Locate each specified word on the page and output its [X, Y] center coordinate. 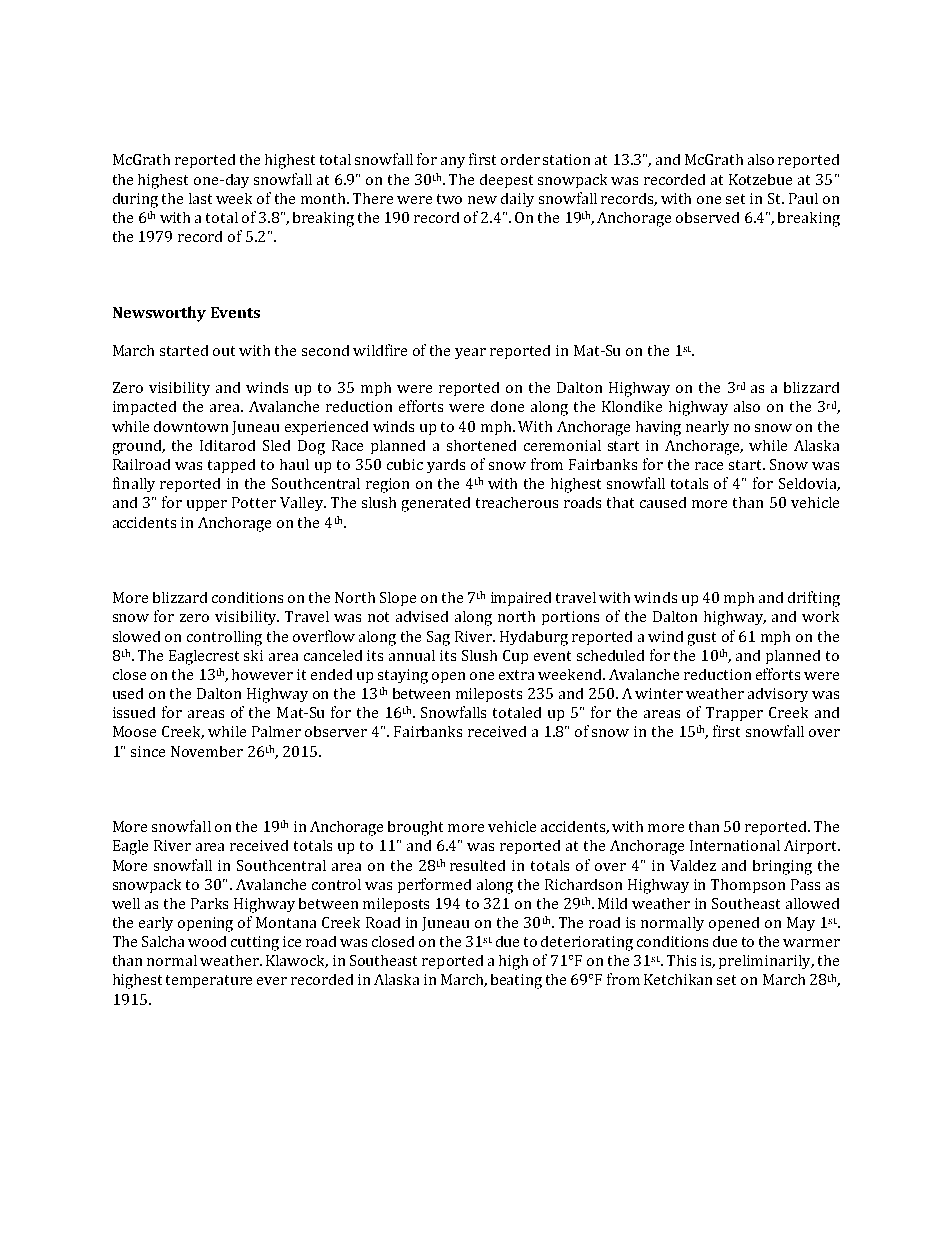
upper [207, 505]
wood [207, 941]
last [200, 198]
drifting [814, 599]
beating [516, 981]
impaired [521, 599]
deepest [506, 181]
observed [707, 217]
